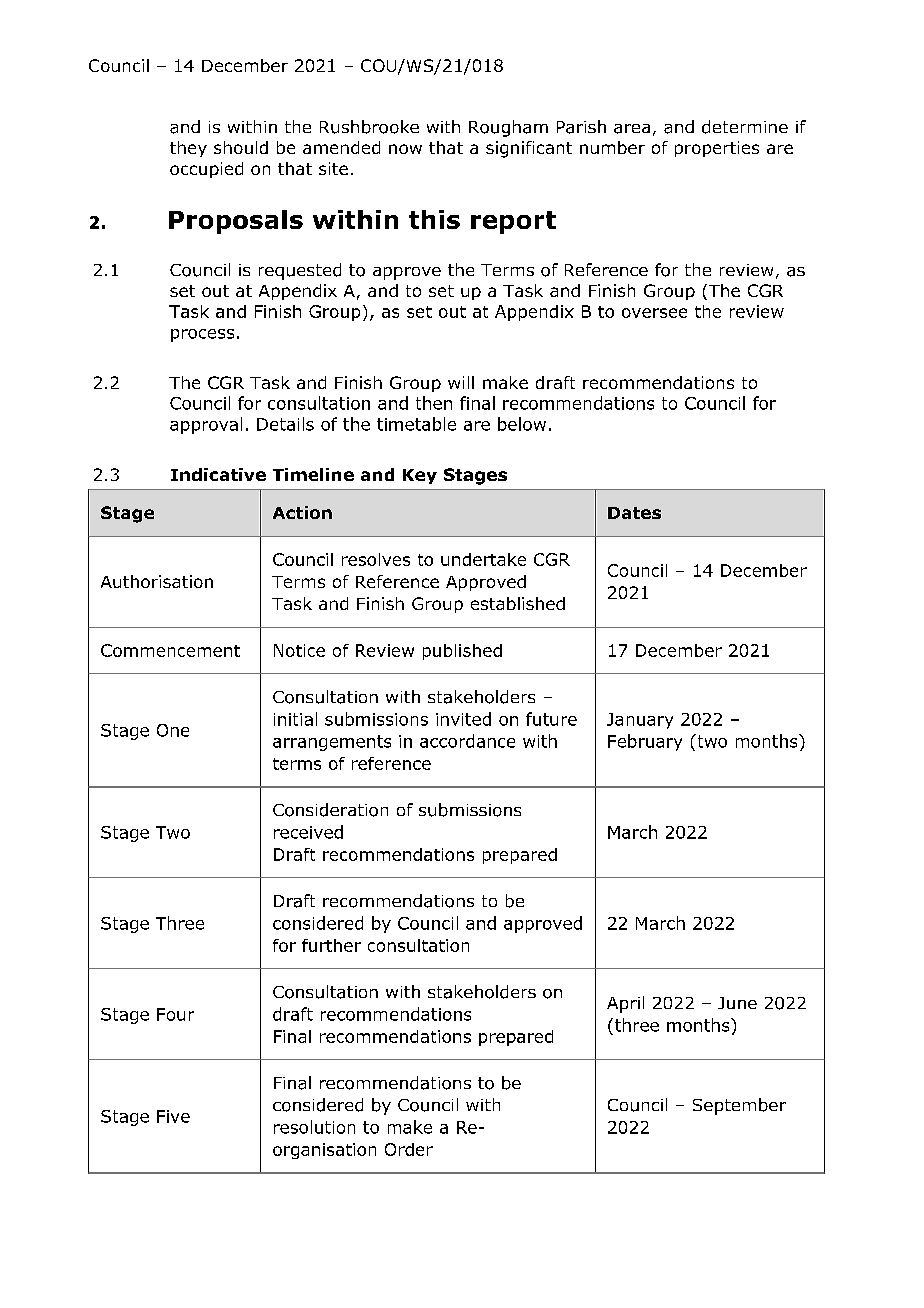 This page has height=1308, width=924. I want to click on Commencement, so click(170, 650).
